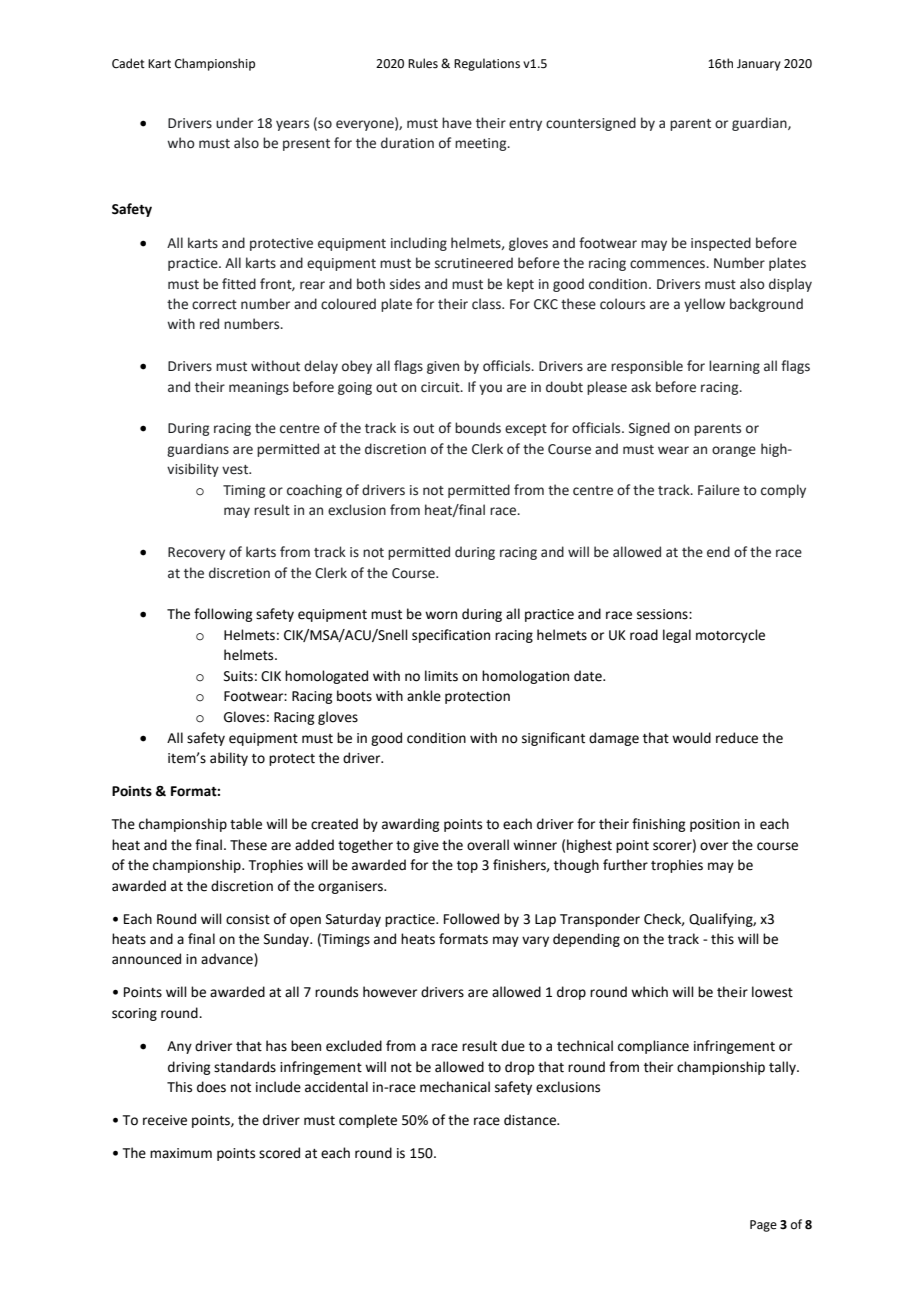 The height and width of the image is (1308, 924). What do you see at coordinates (759, 65) in the image?
I see `January` at bounding box center [759, 65].
